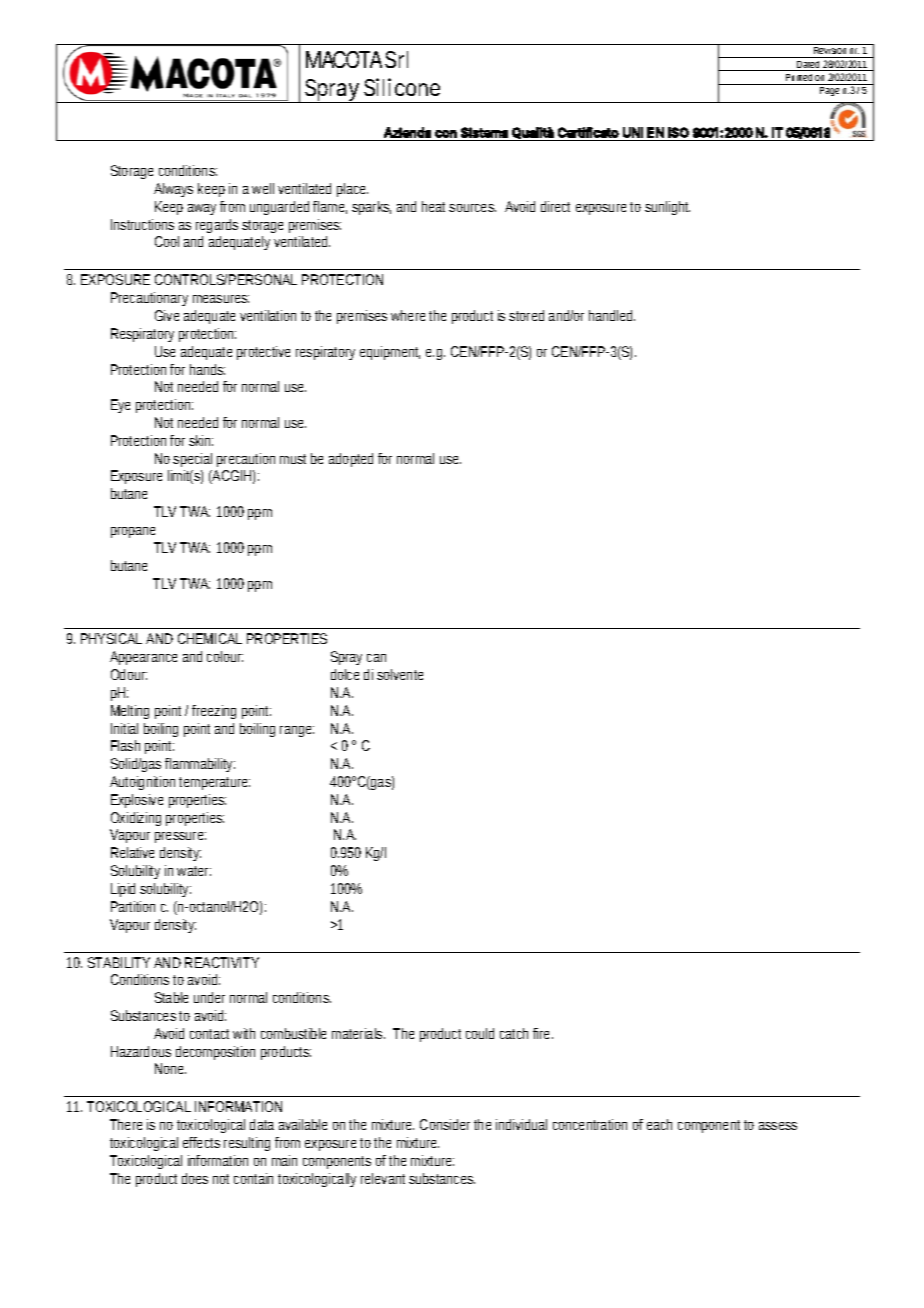  What do you see at coordinates (210, 638) in the screenshot?
I see `CHEMICAL` at bounding box center [210, 638].
